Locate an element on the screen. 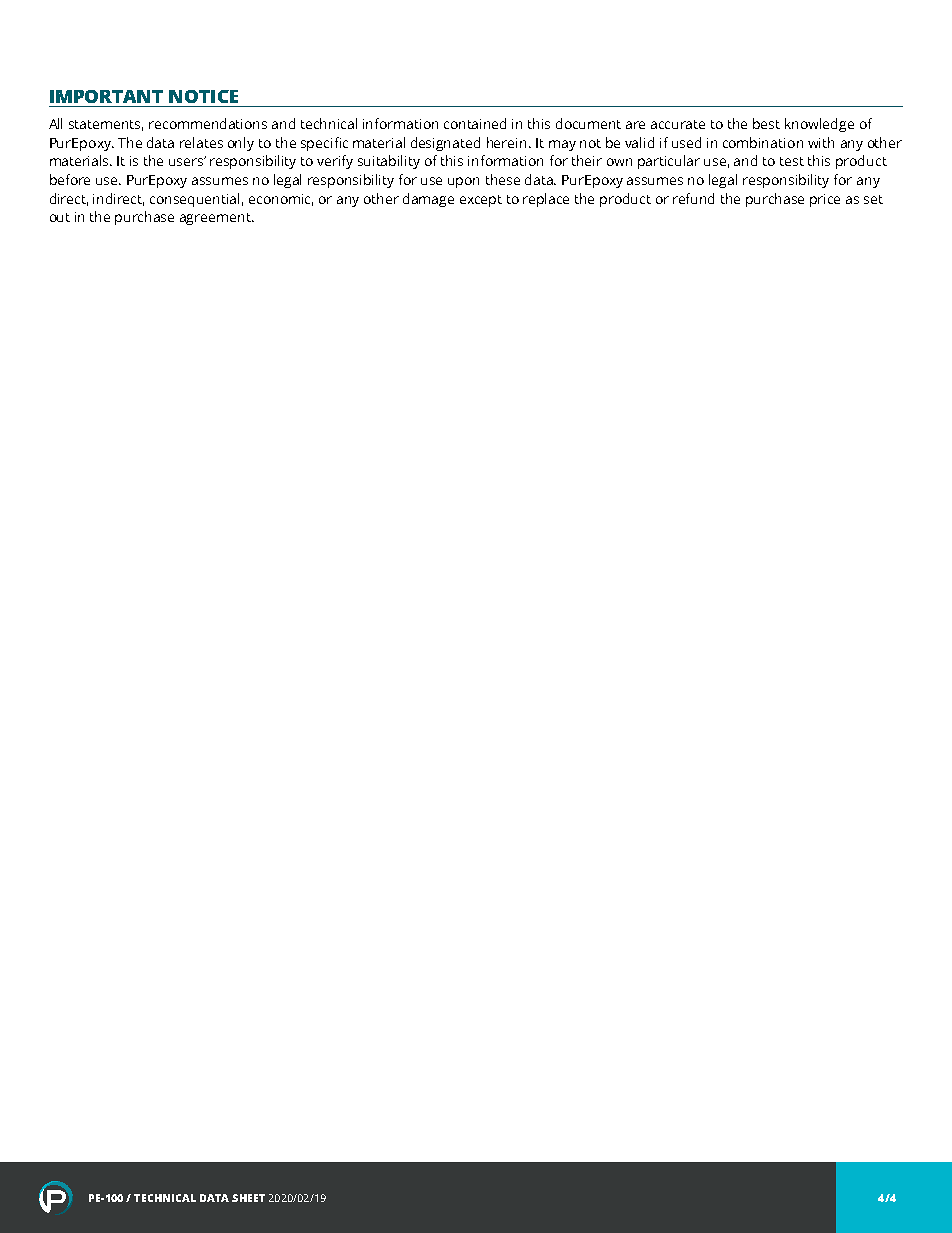  price is located at coordinates (825, 200).
